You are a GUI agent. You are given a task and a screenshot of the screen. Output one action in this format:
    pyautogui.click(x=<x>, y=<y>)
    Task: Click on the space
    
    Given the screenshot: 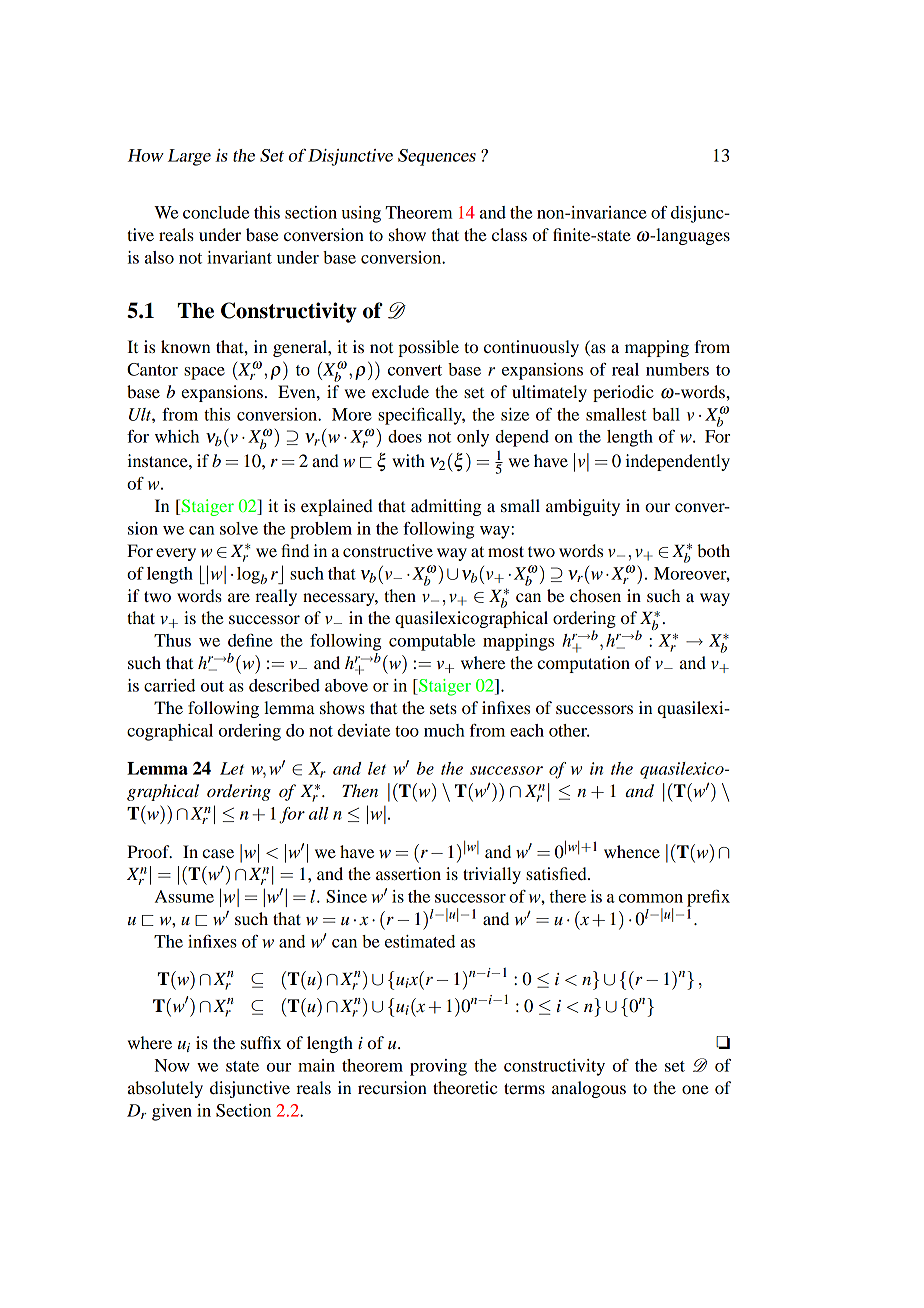 What is the action you would take?
    pyautogui.click(x=204, y=373)
